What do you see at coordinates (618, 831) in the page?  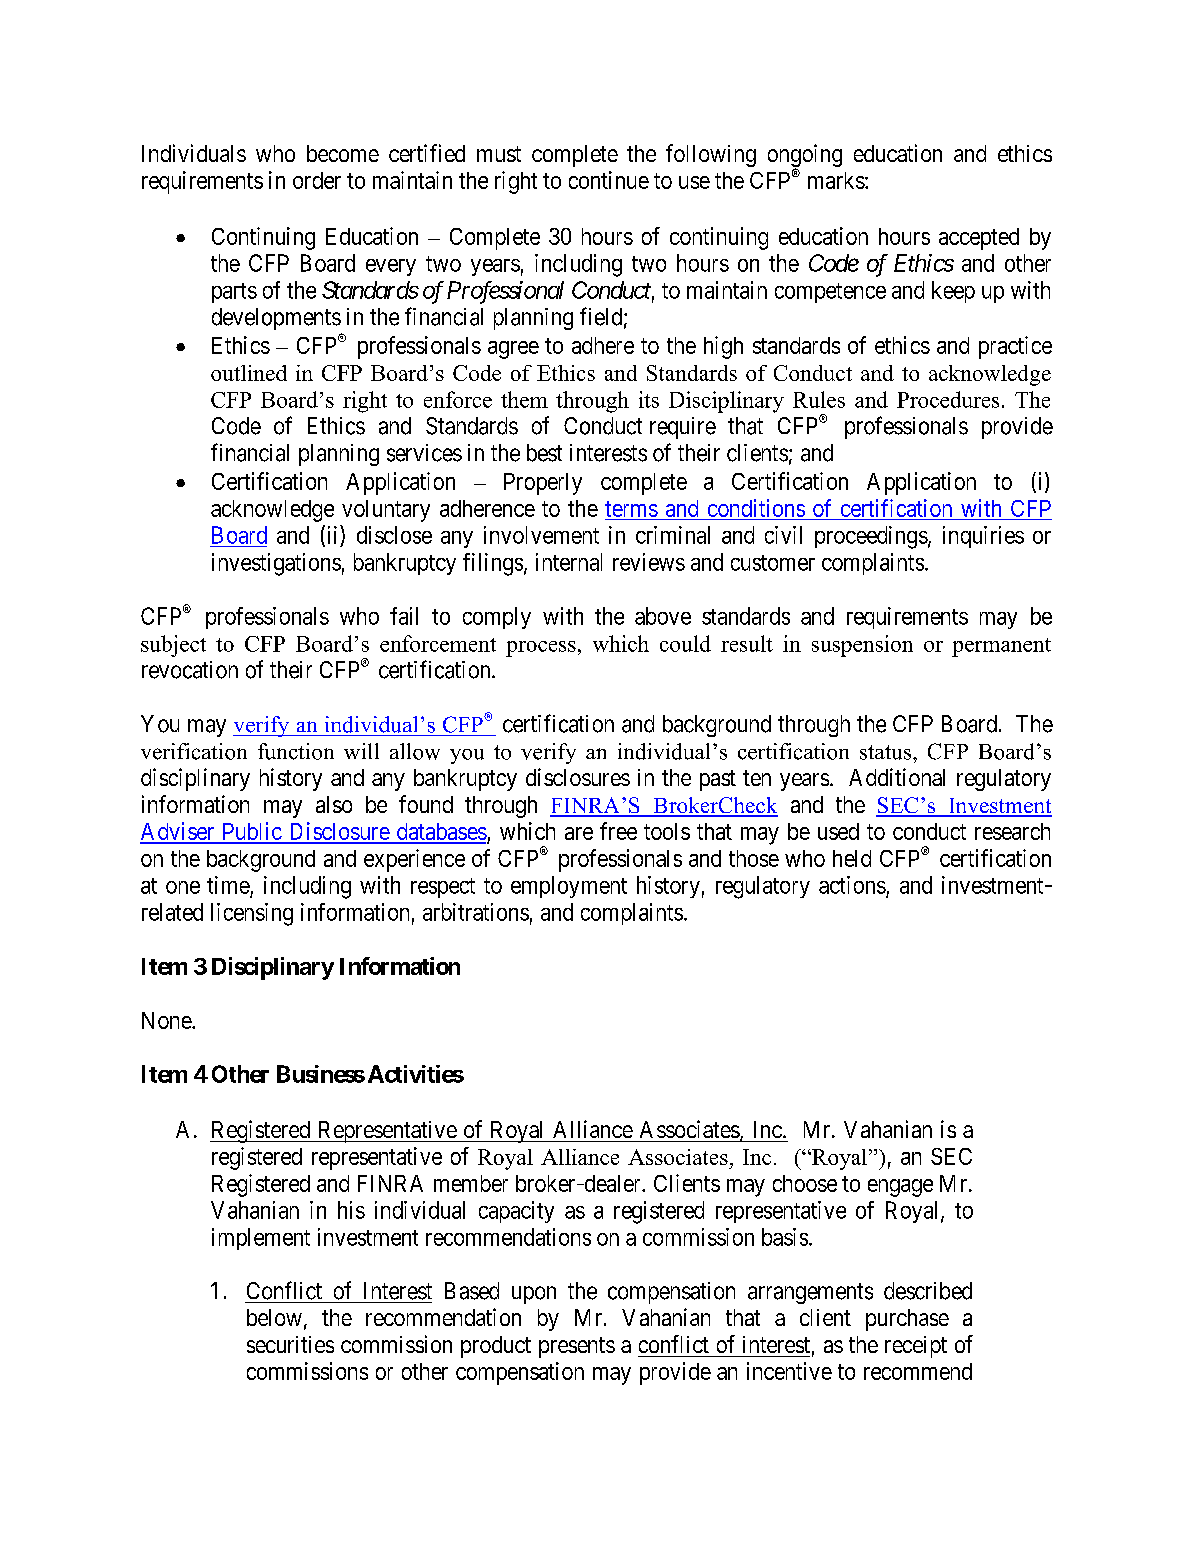 I see `free` at bounding box center [618, 831].
